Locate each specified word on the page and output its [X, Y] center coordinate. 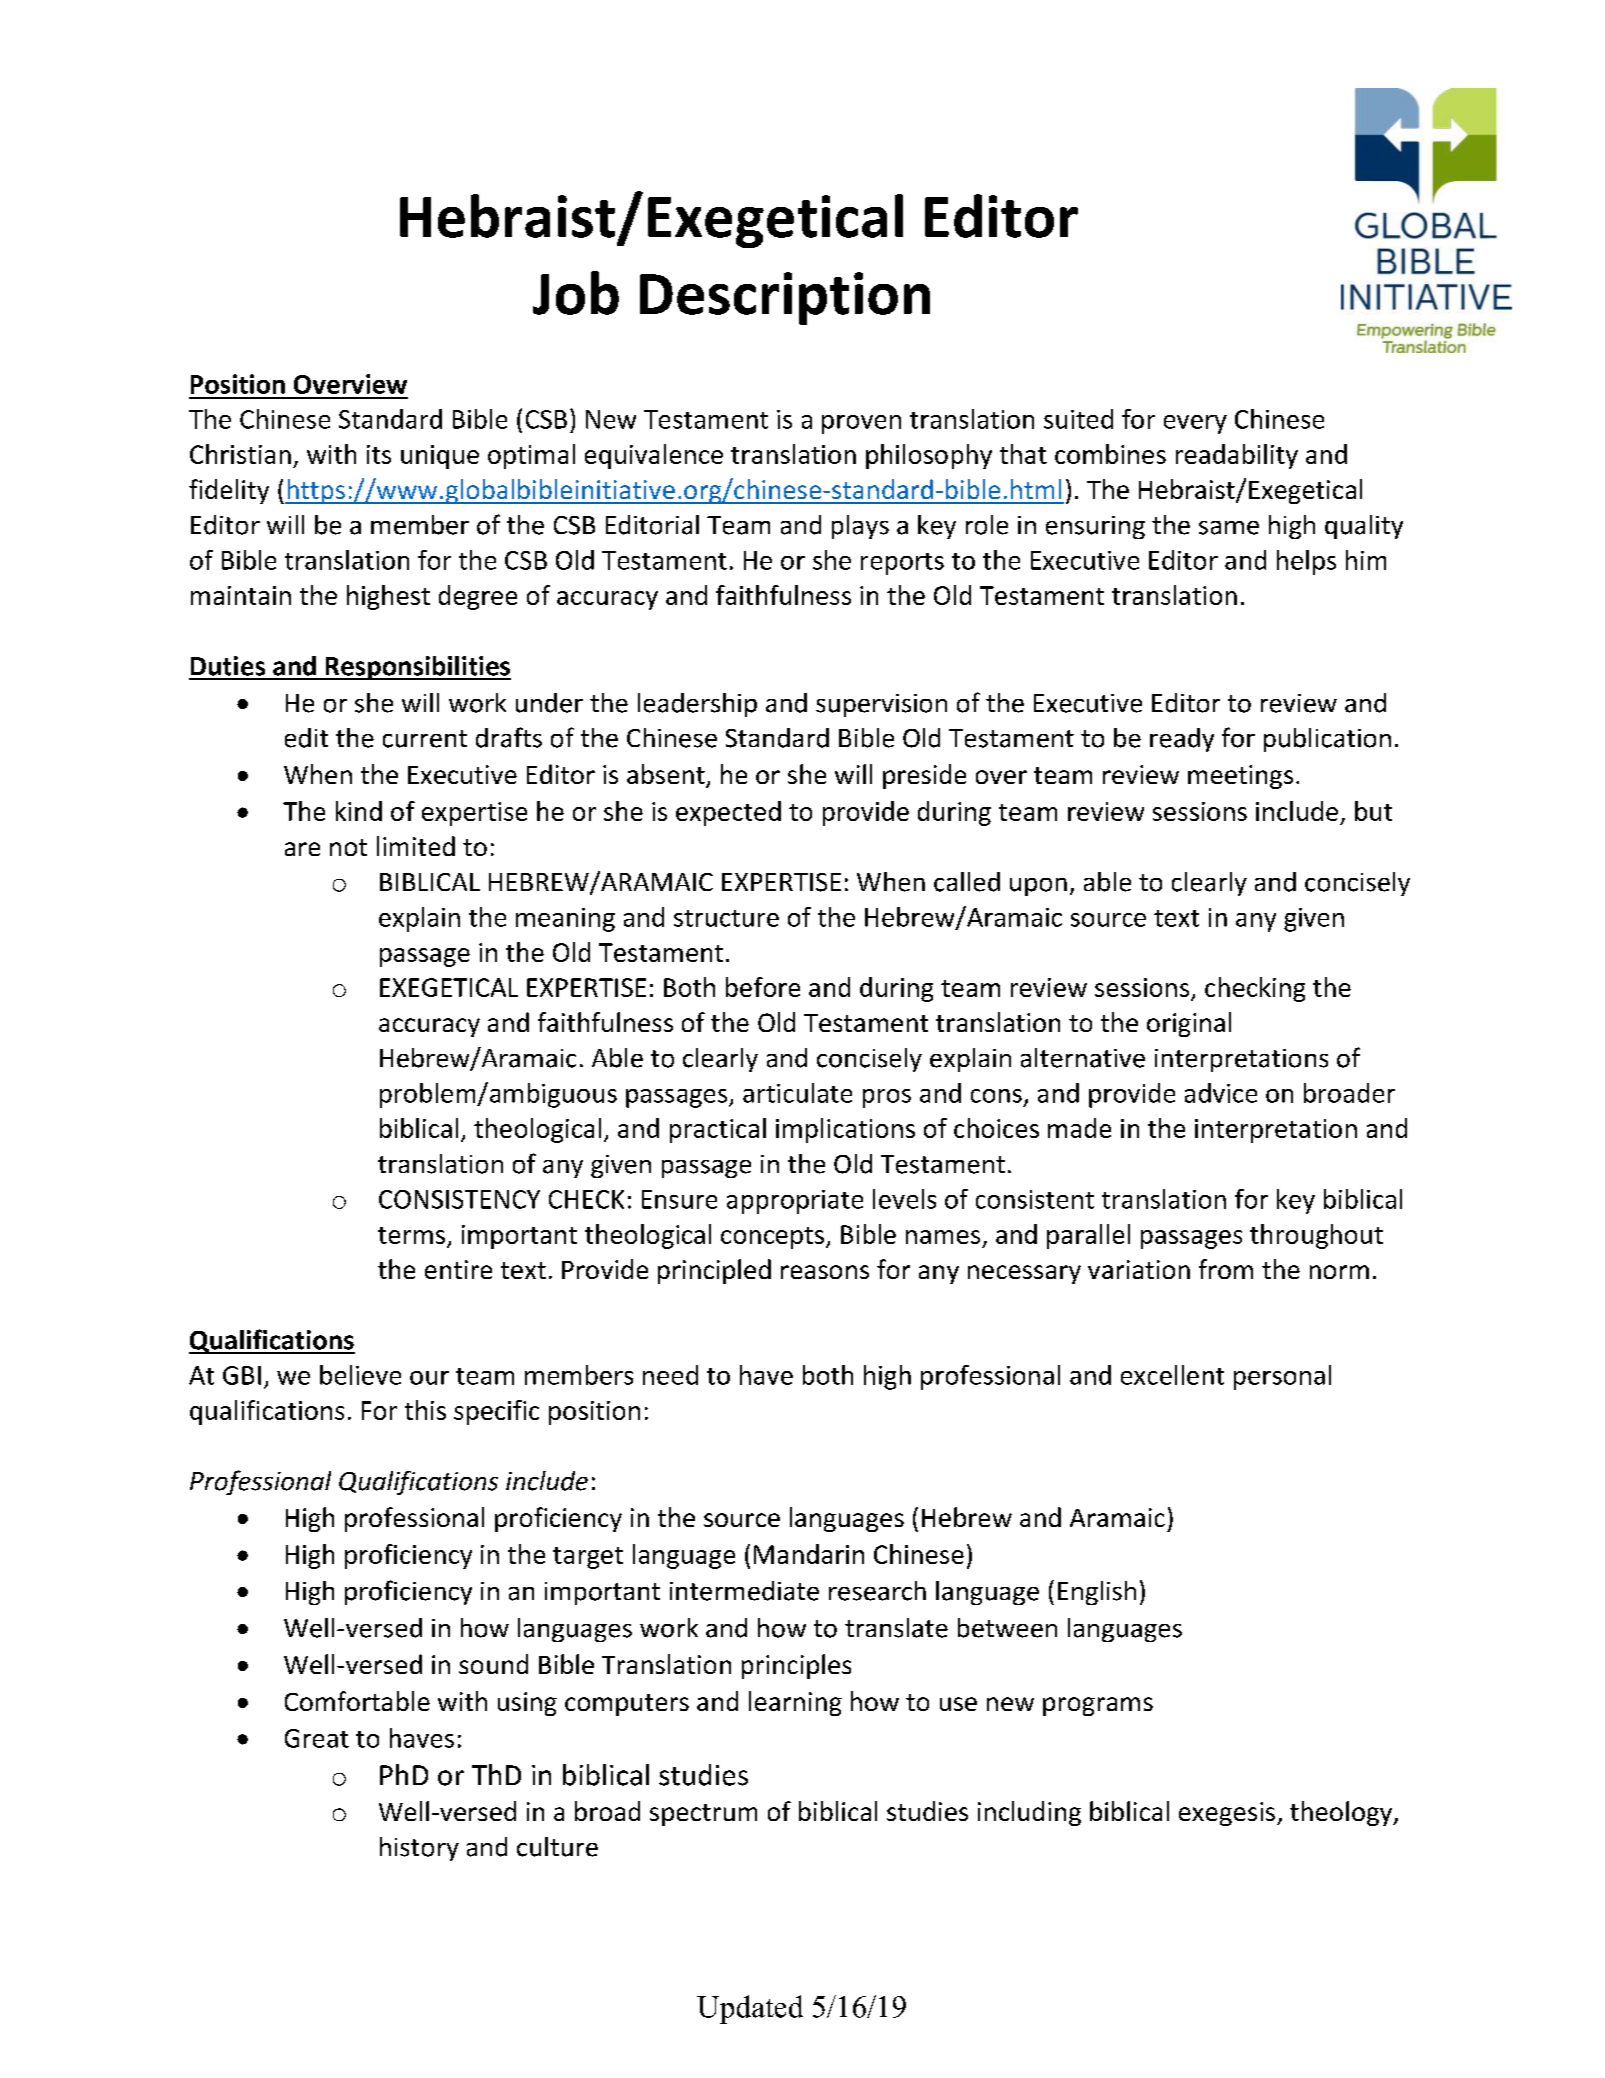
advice [1221, 1093]
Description [785, 298]
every [1195, 424]
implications [845, 1130]
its [379, 454]
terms [411, 1235]
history [419, 1849]
